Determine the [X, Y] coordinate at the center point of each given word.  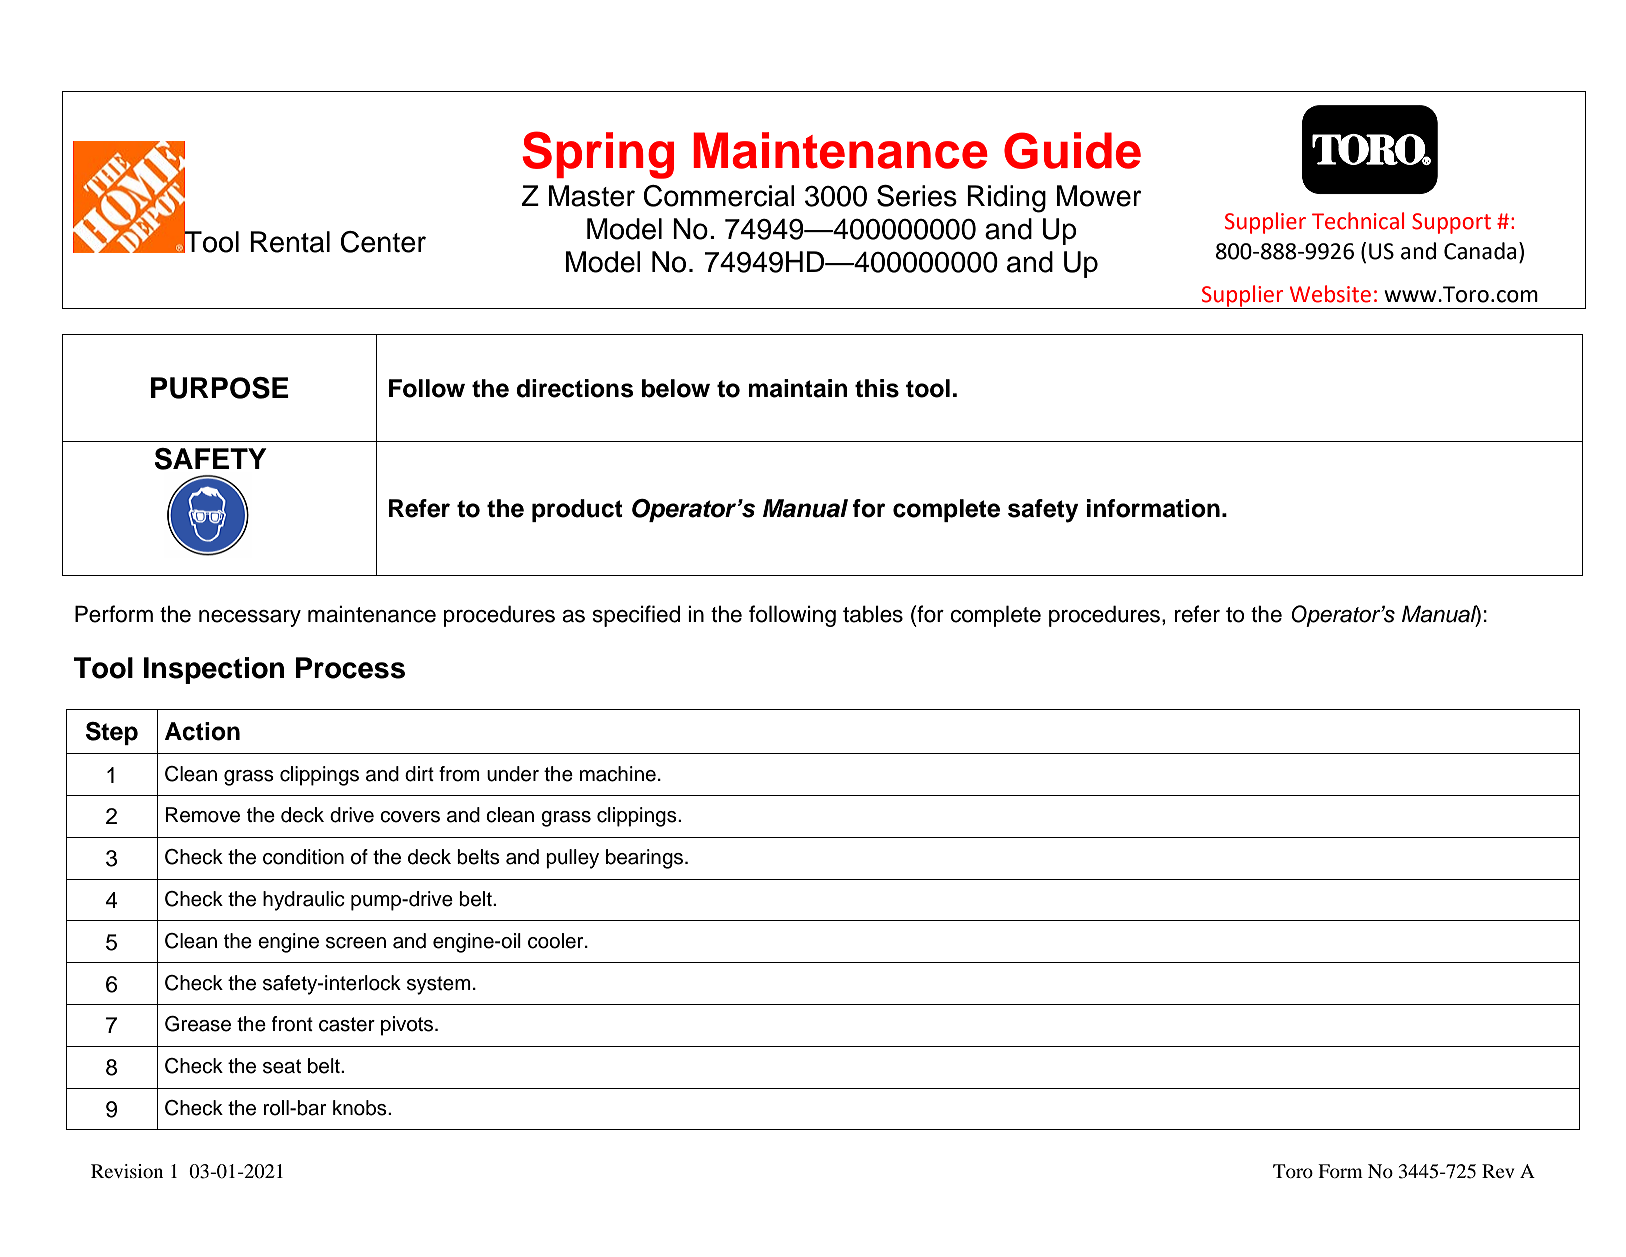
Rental [290, 242]
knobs [361, 1108]
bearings [646, 859]
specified [636, 616]
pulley [572, 859]
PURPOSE [220, 388]
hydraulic [304, 901]
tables [873, 614]
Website [1330, 294]
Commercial [719, 196]
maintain [798, 388]
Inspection [214, 670]
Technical [1358, 221]
